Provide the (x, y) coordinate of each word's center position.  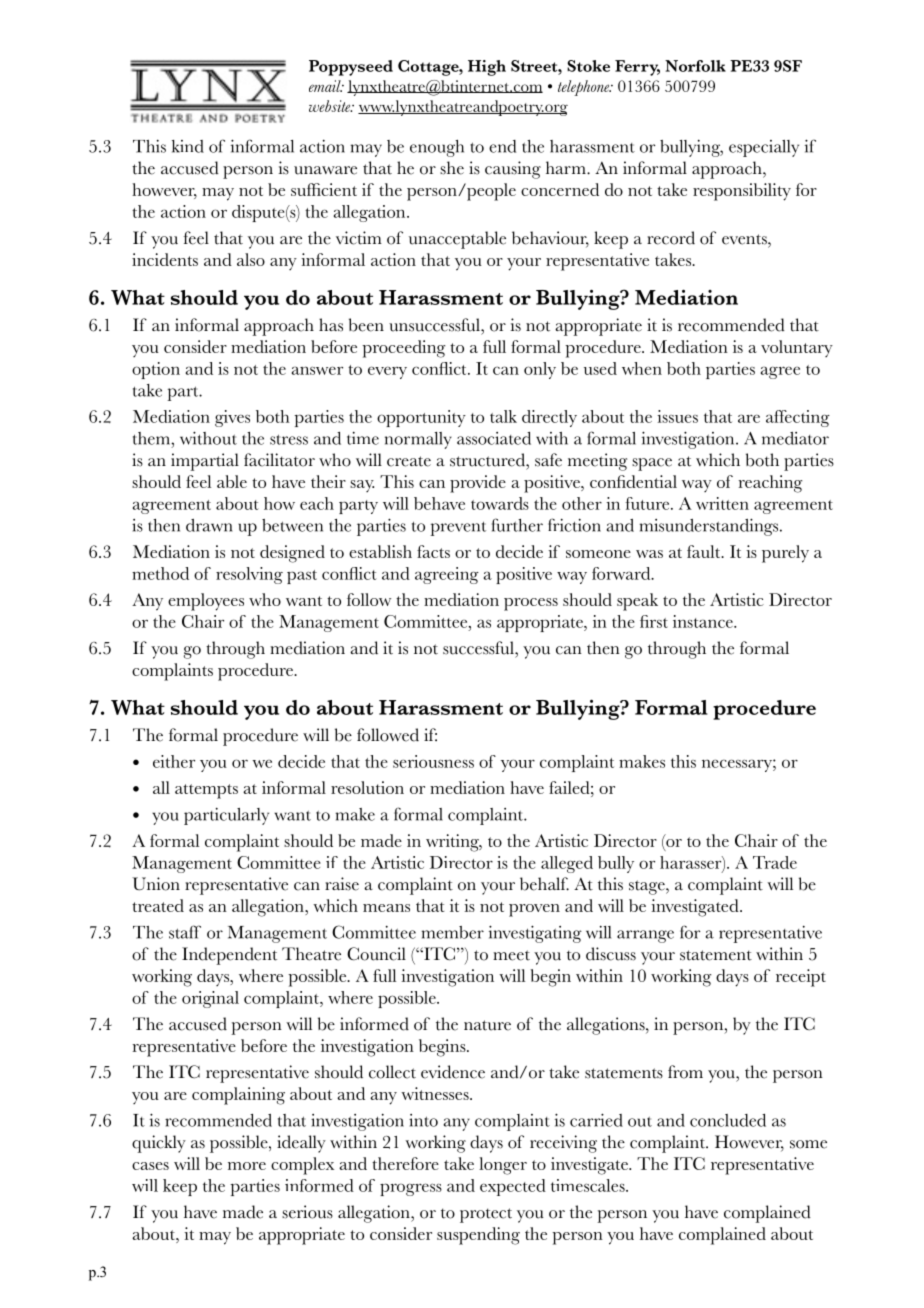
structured (488, 460)
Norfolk (695, 66)
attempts (206, 791)
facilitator (279, 460)
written (722, 503)
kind (188, 146)
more (247, 1166)
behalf (544, 884)
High (487, 68)
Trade (775, 862)
